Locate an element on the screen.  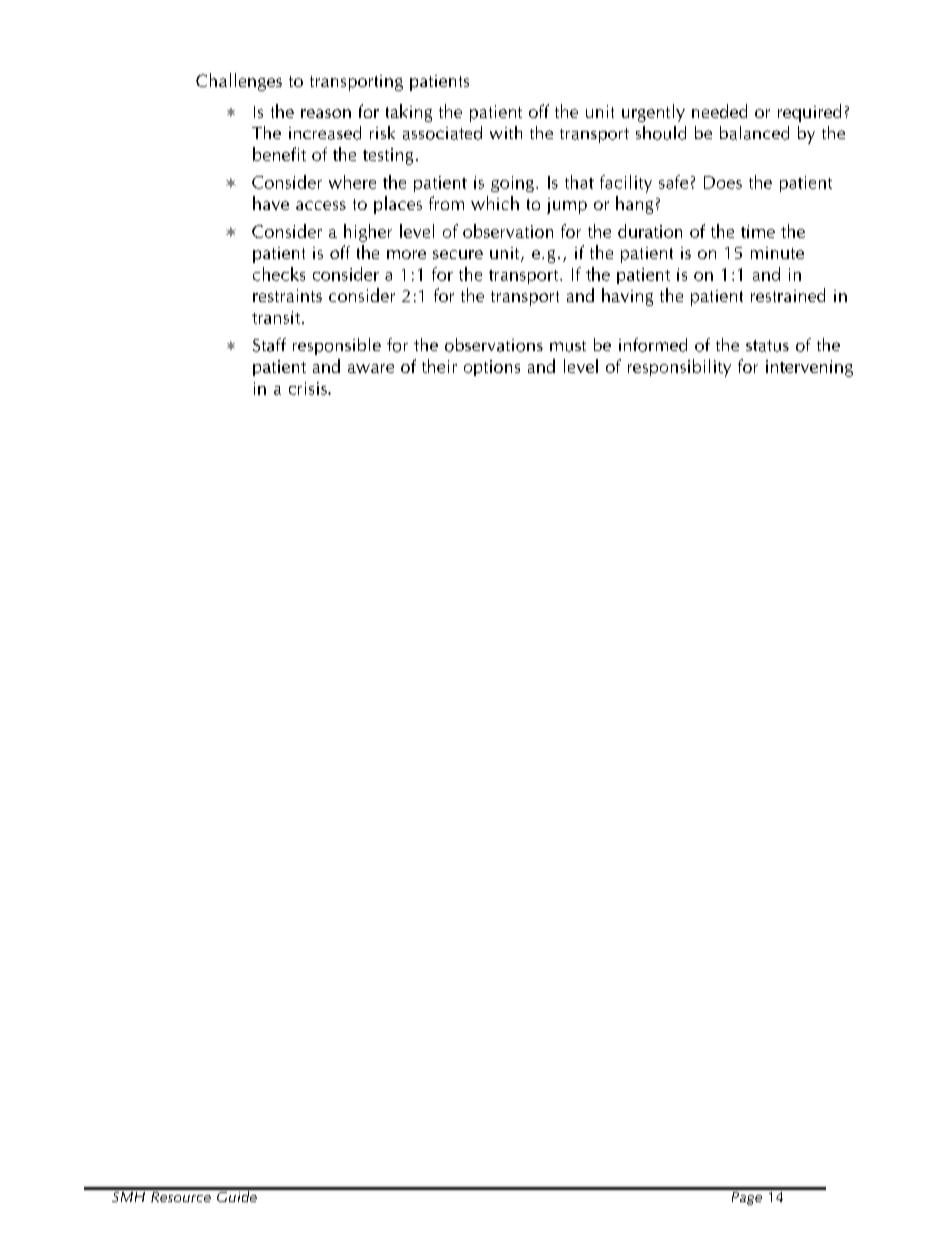
Challenges is located at coordinates (239, 82).
